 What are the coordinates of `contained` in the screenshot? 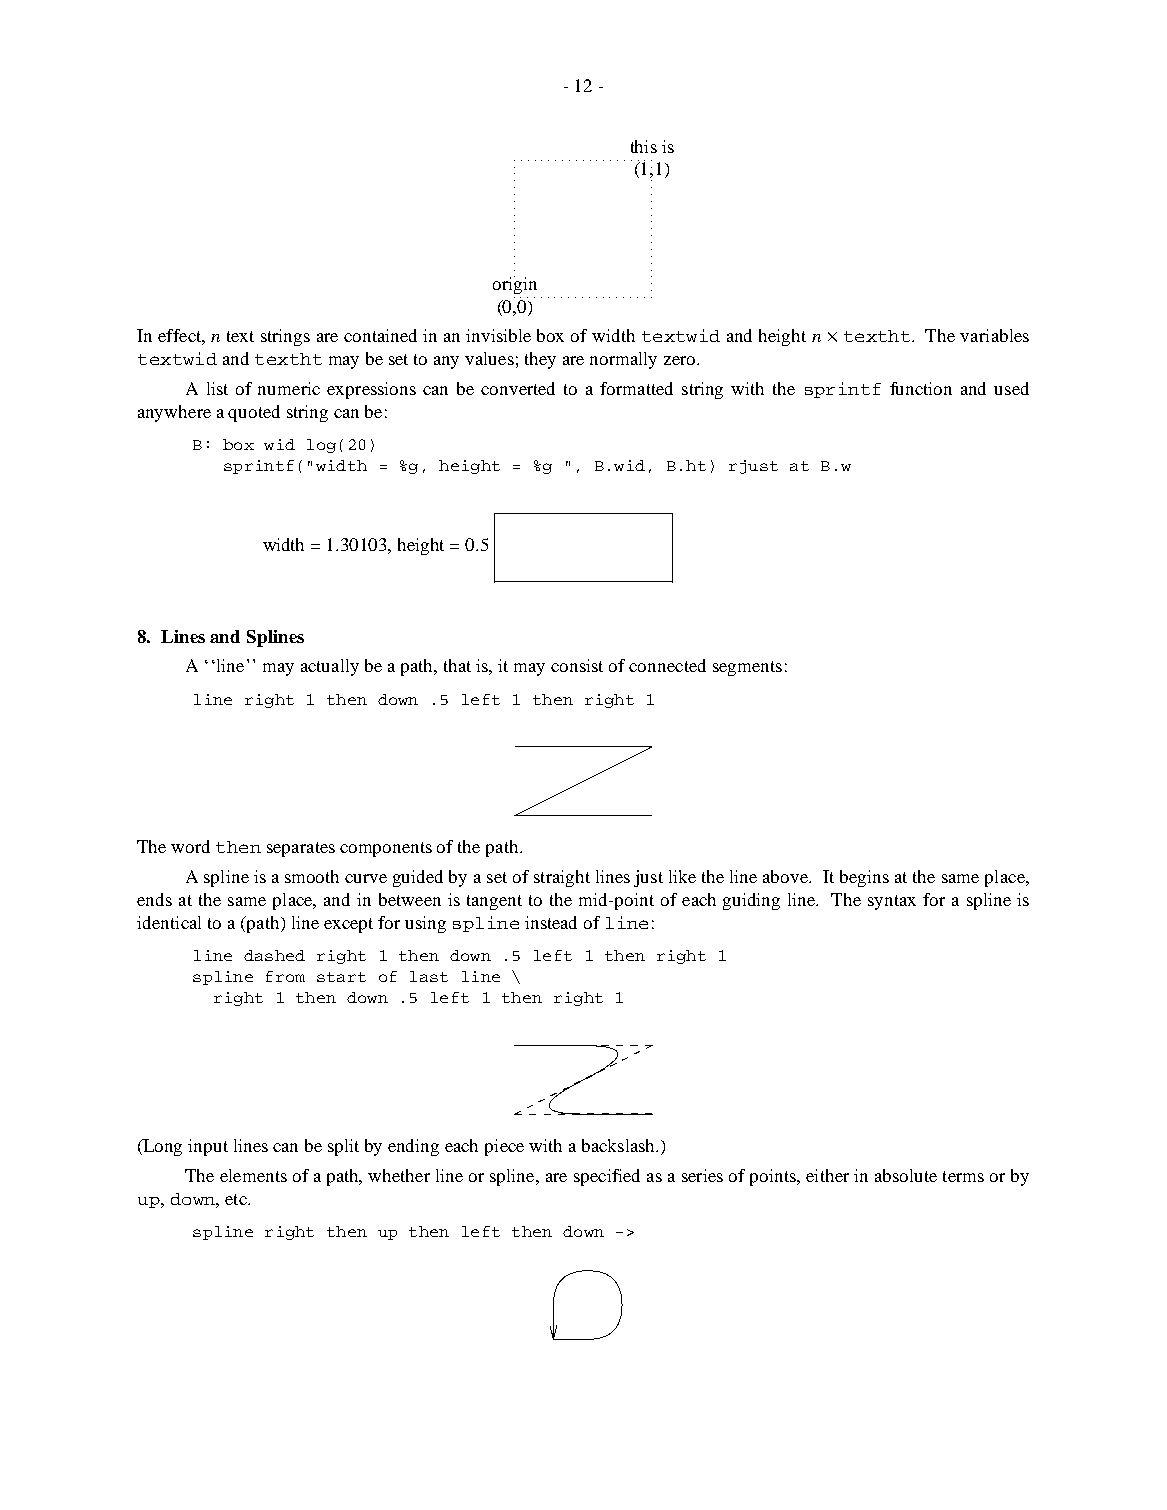 It's located at (380, 335).
